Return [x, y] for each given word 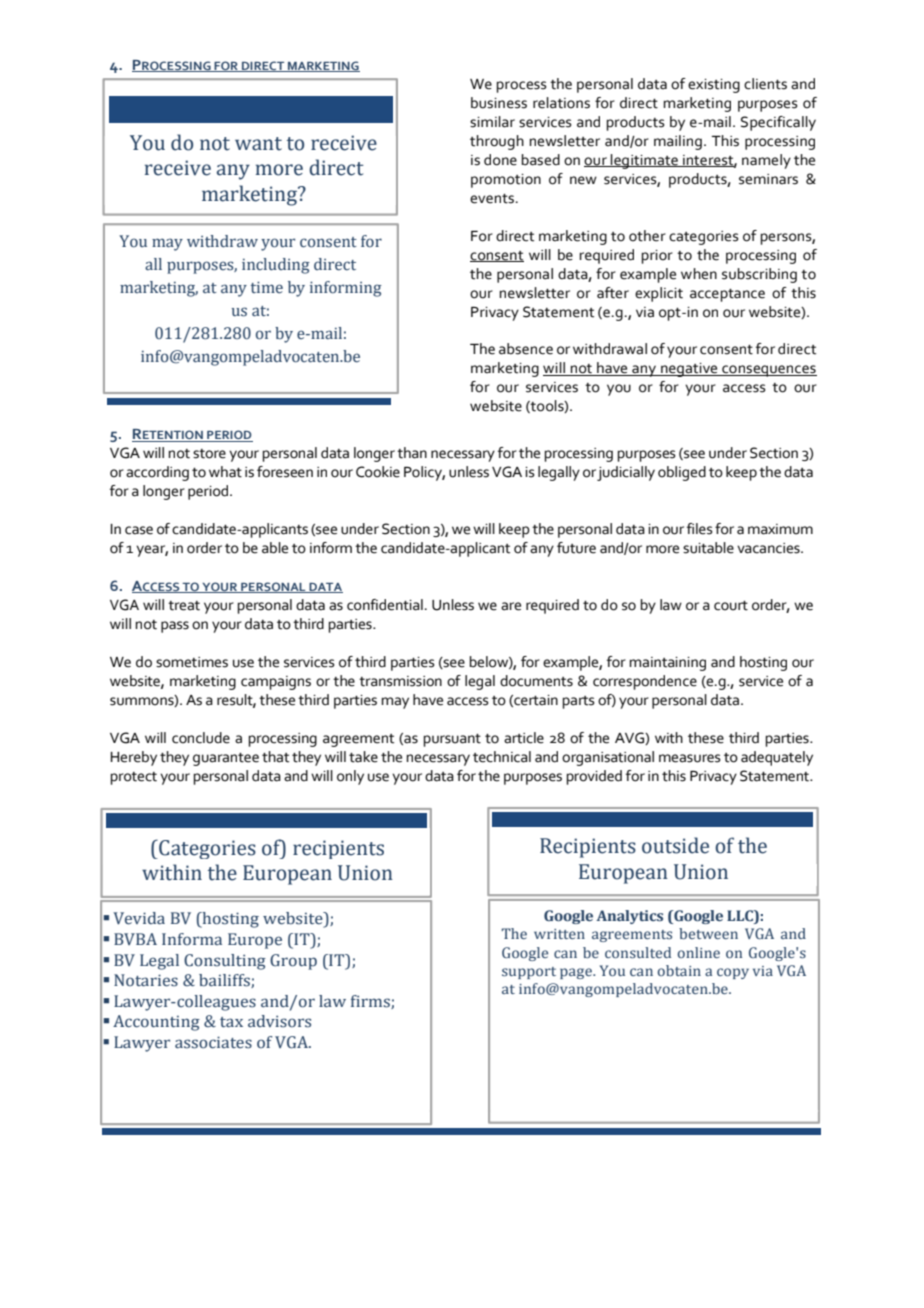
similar [492, 122]
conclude [201, 738]
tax [231, 1022]
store [209, 454]
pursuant [452, 740]
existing [714, 86]
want [258, 144]
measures [690, 758]
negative [689, 370]
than [412, 453]
